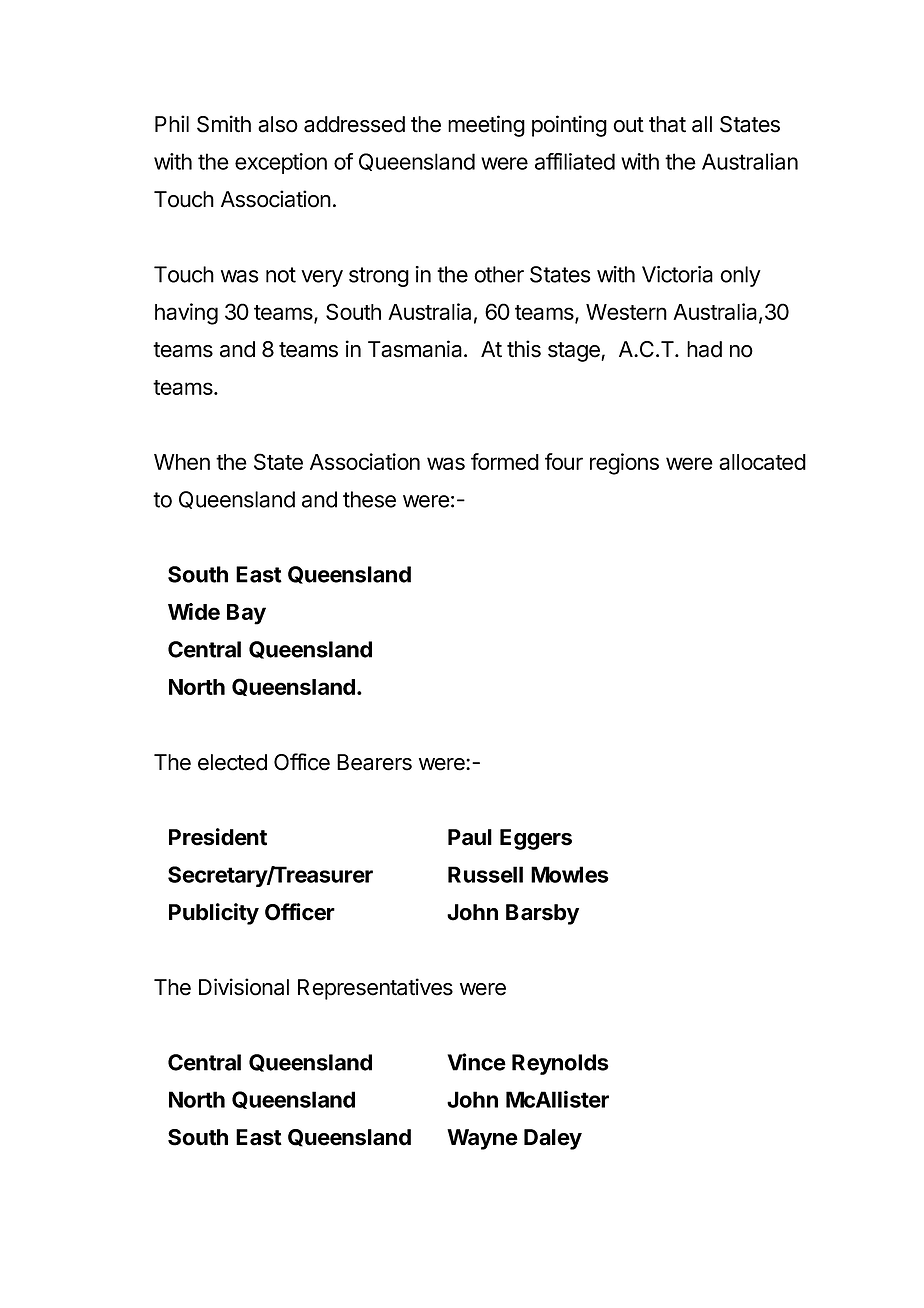 The width and height of the screenshot is (924, 1308). What do you see at coordinates (374, 762) in the screenshot?
I see `Bearers` at bounding box center [374, 762].
